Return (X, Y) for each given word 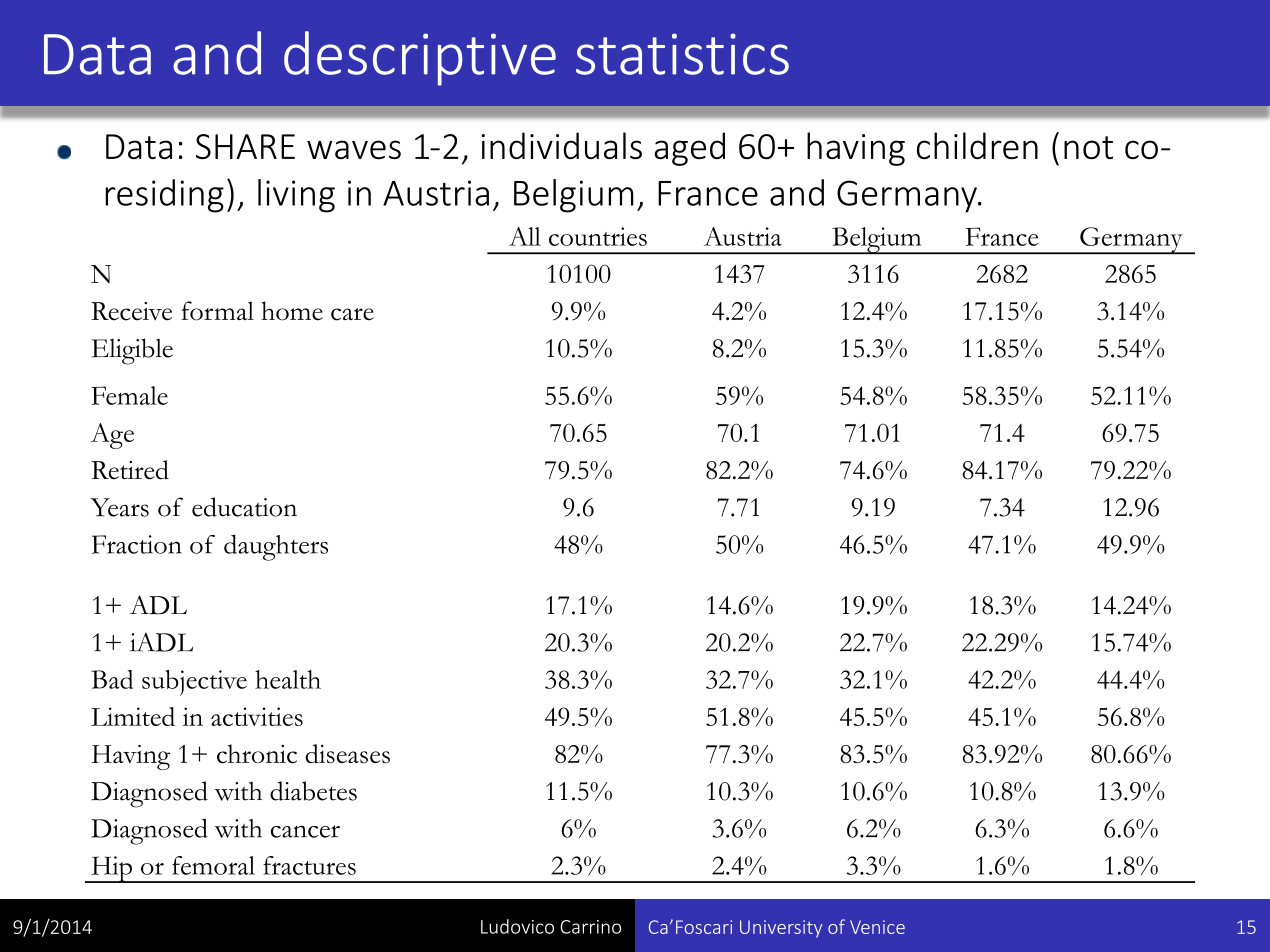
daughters (276, 547)
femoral (213, 865)
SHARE (245, 147)
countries (598, 236)
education (244, 507)
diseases (347, 754)
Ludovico (517, 926)
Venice (877, 927)
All (525, 236)
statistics (682, 54)
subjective (194, 683)
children (977, 146)
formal (218, 311)
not (1088, 148)
